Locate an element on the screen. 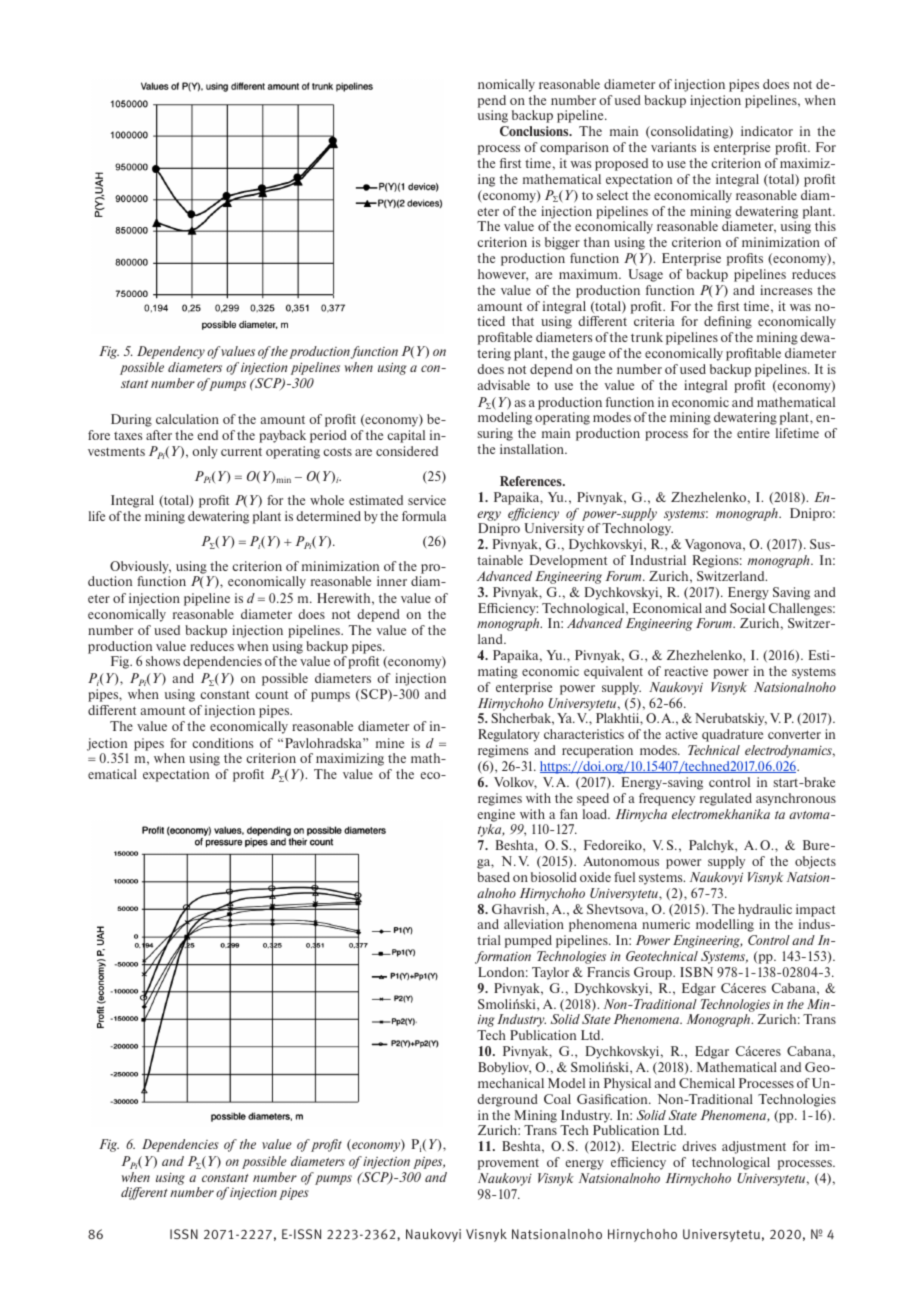  Social is located at coordinates (747, 608).
